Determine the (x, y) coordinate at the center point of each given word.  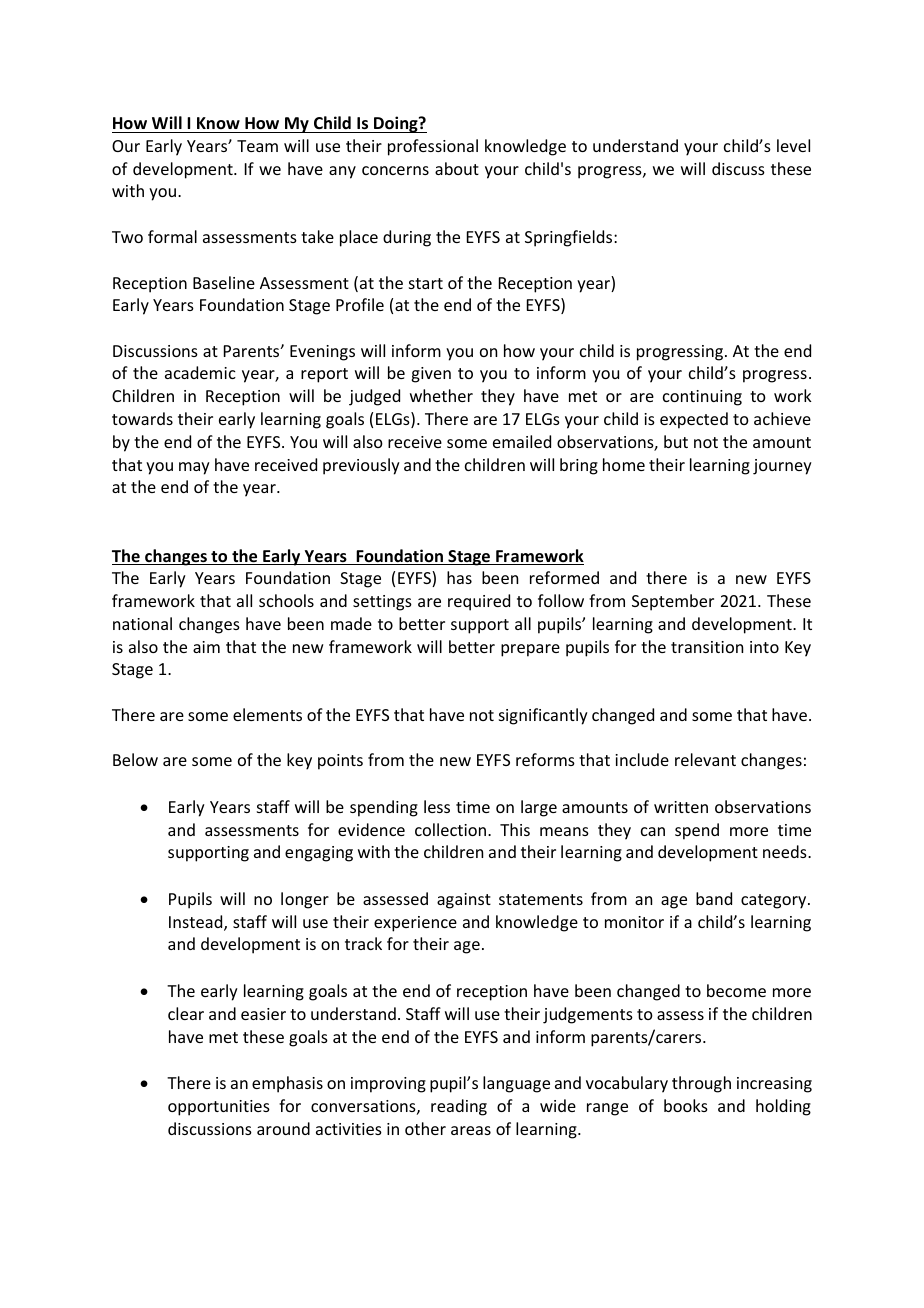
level (793, 145)
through (701, 1084)
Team (257, 146)
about (457, 168)
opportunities (219, 1108)
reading (459, 1107)
